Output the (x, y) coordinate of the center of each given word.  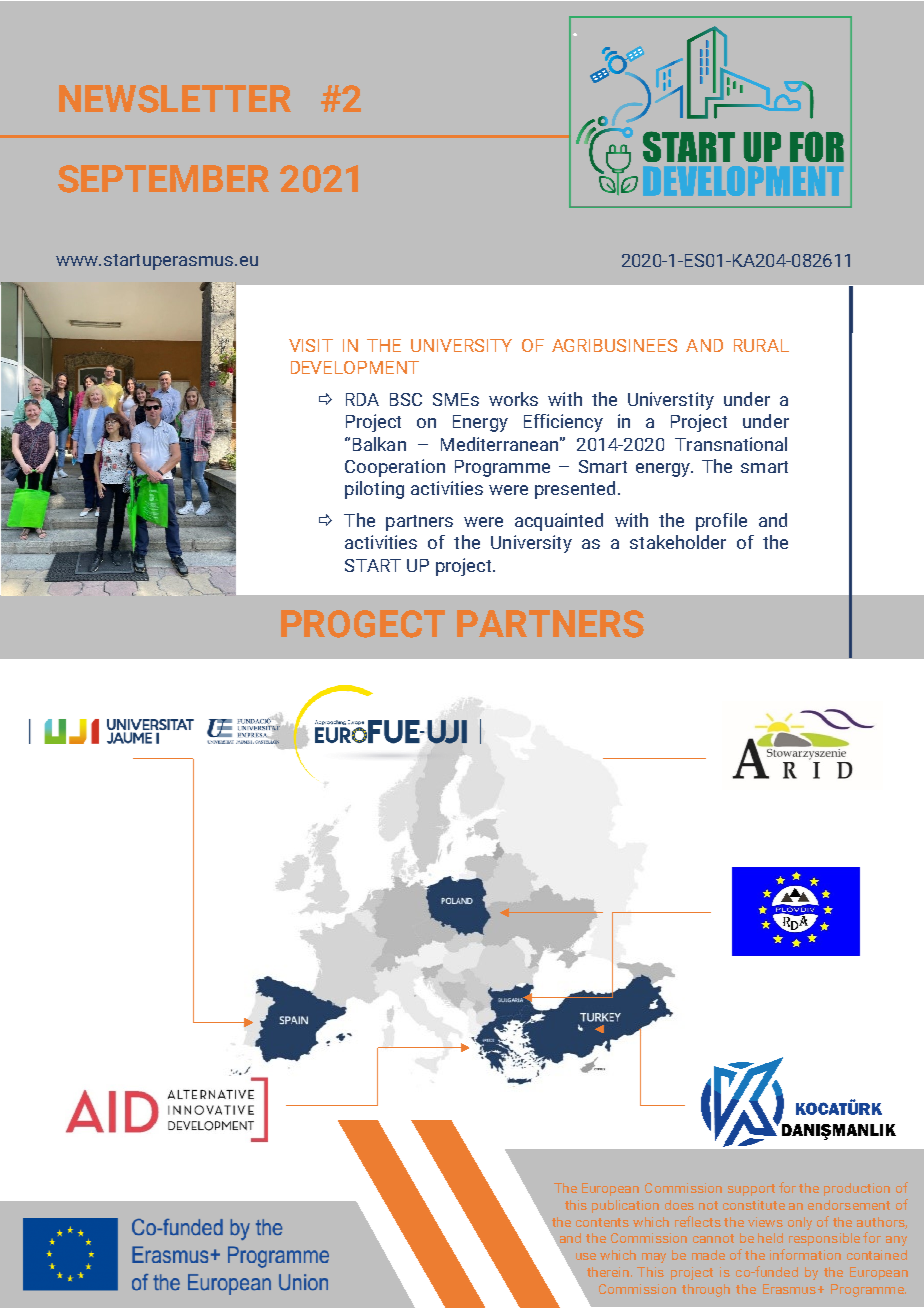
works (513, 399)
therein (609, 1272)
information (805, 1254)
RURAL (761, 345)
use (586, 1256)
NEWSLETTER (175, 99)
